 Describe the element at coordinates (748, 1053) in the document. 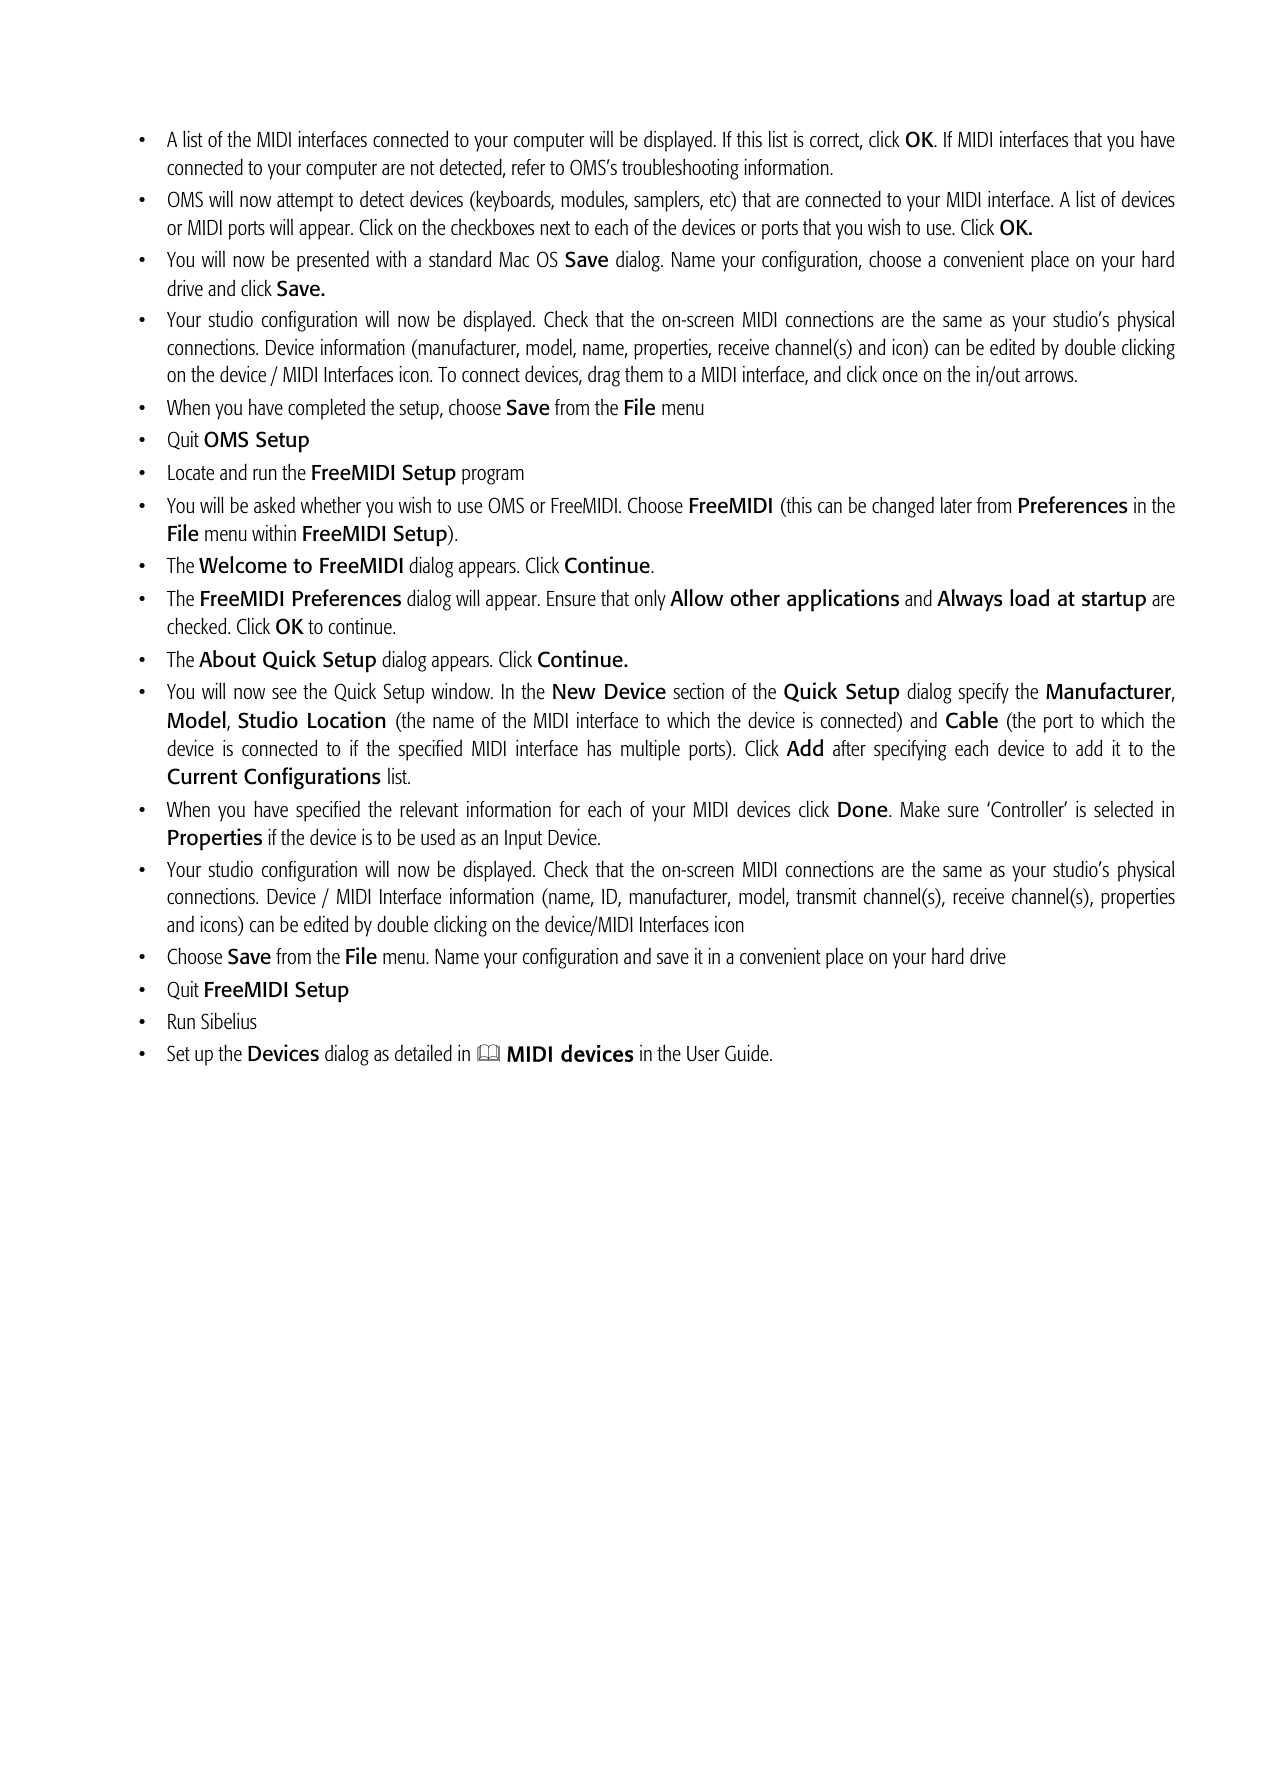

I see `Guide` at that location.
